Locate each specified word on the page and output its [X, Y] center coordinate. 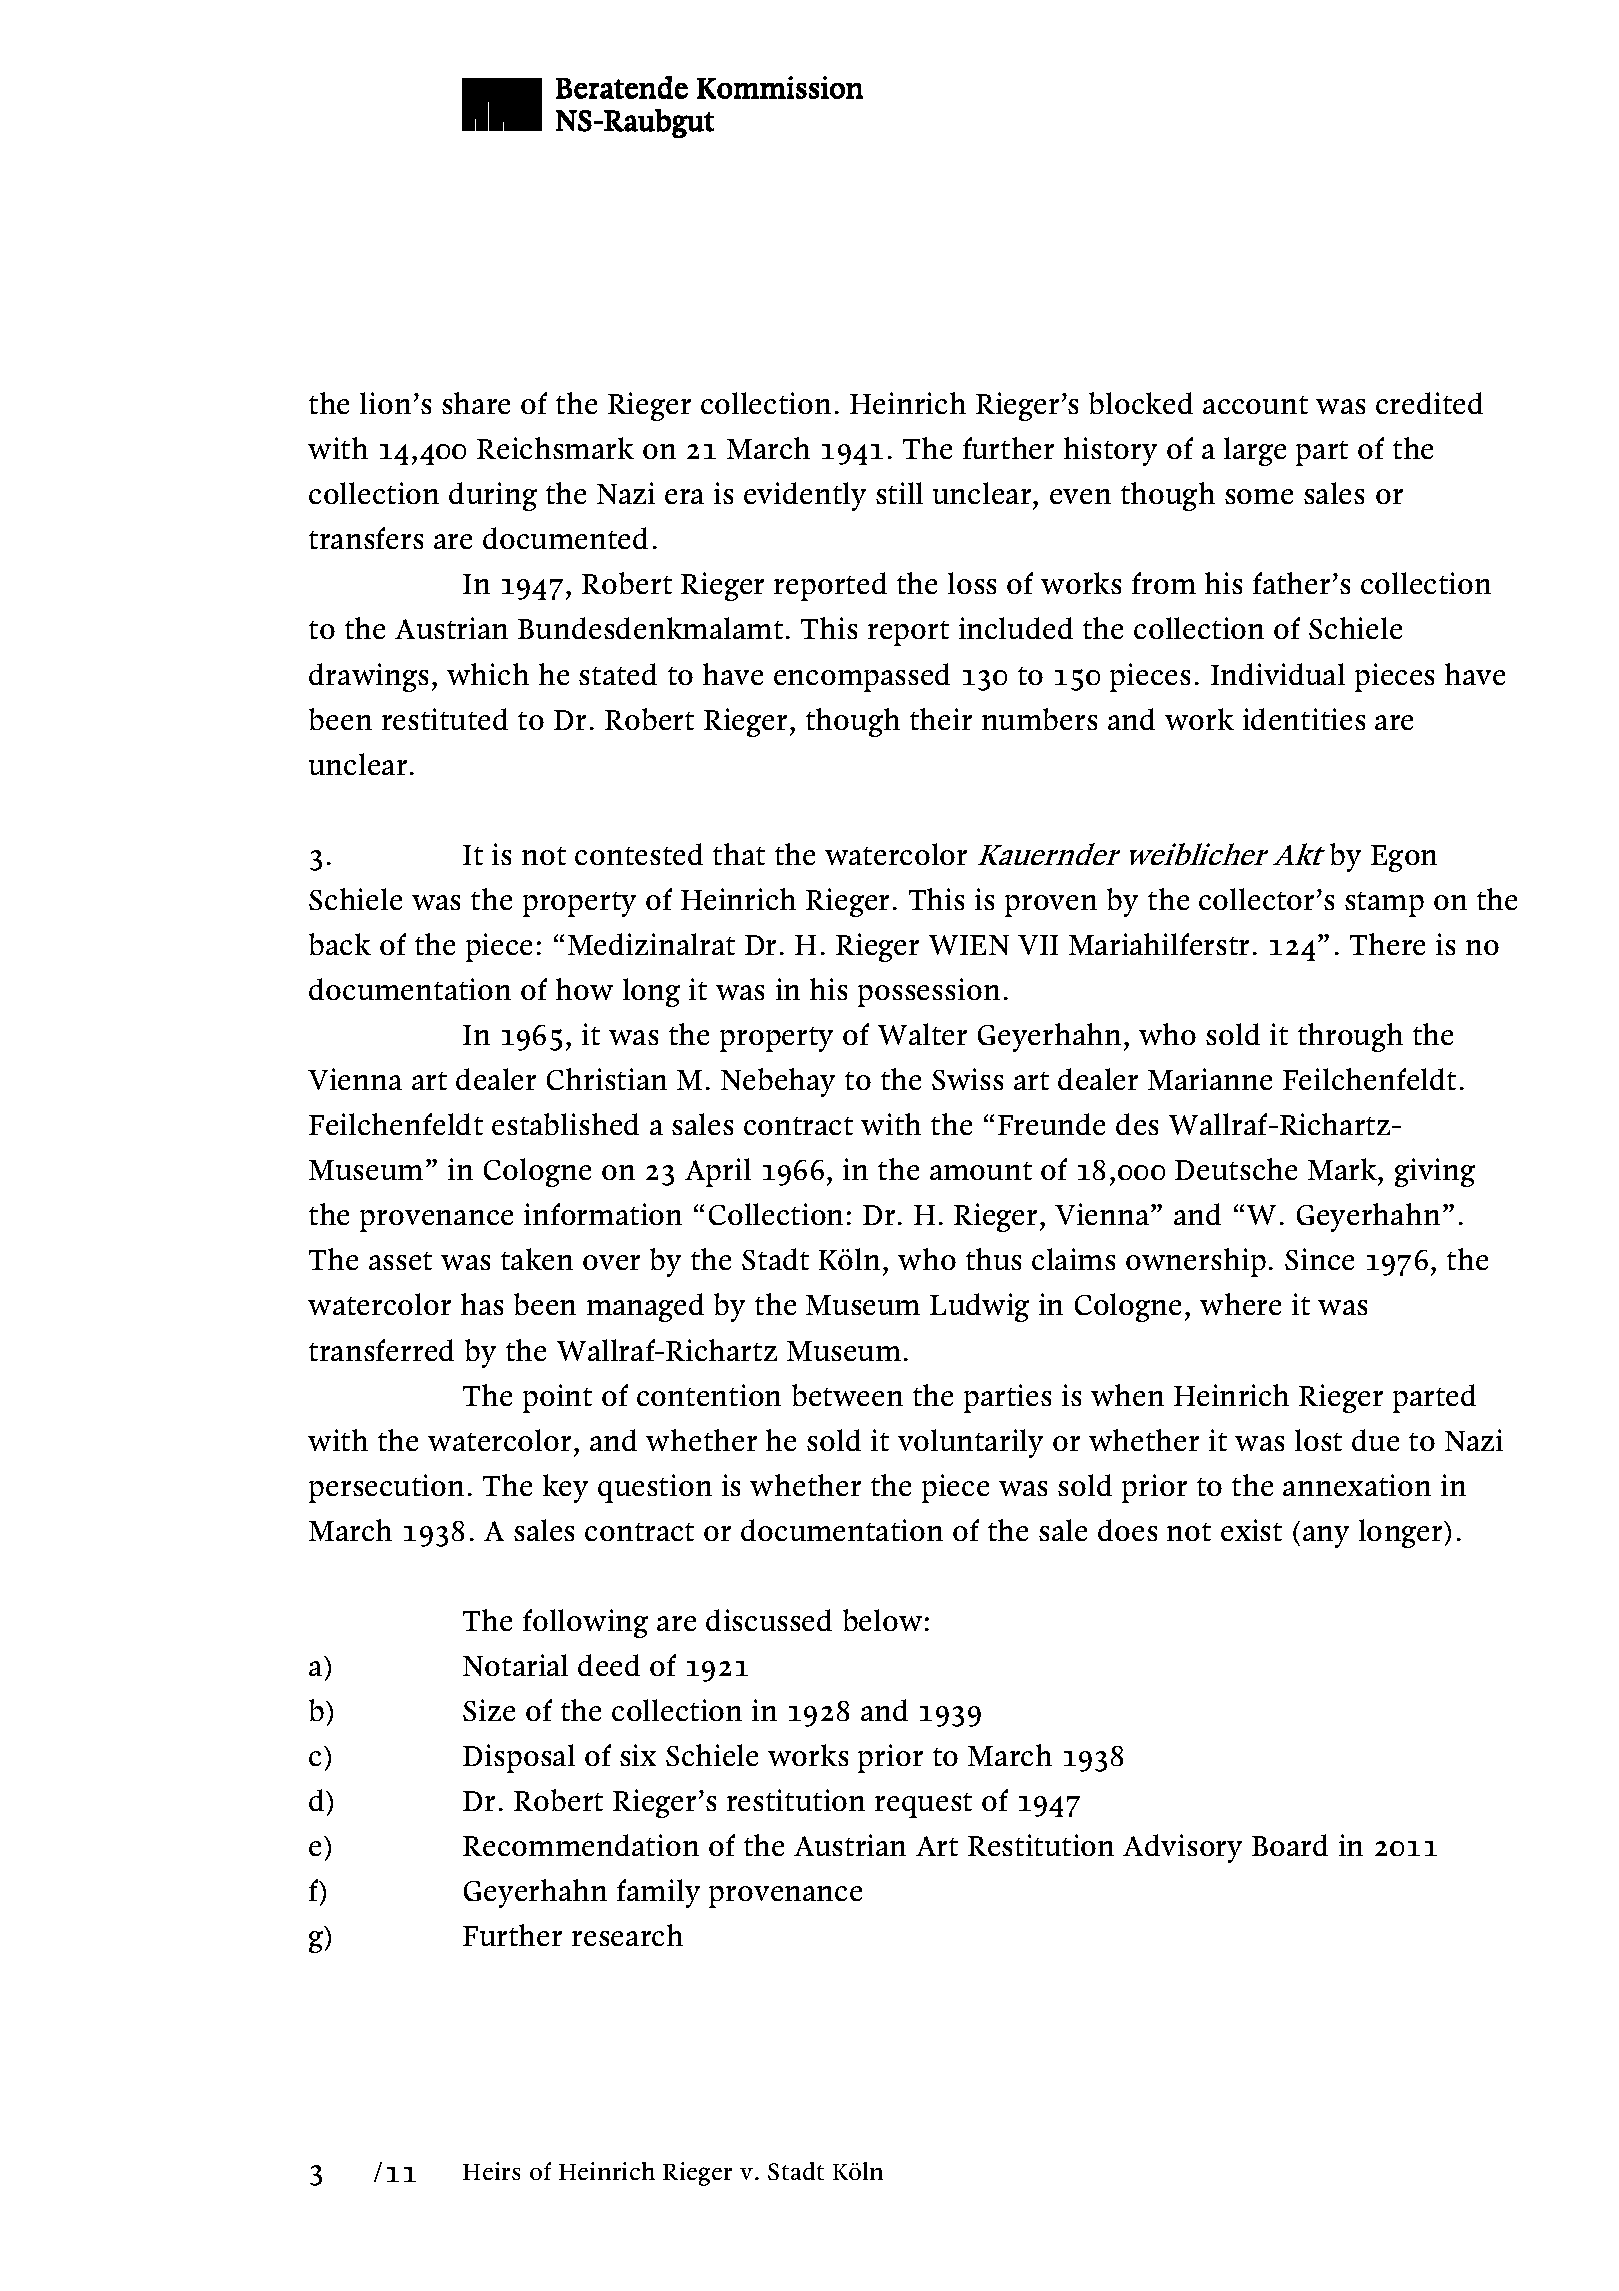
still [899, 493]
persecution [386, 1488]
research [627, 1935]
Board [1290, 1845]
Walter [922, 1034]
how [584, 989]
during [493, 496]
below [882, 1620]
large [1255, 451]
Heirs [491, 2171]
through [1350, 1037]
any [1326, 1537]
